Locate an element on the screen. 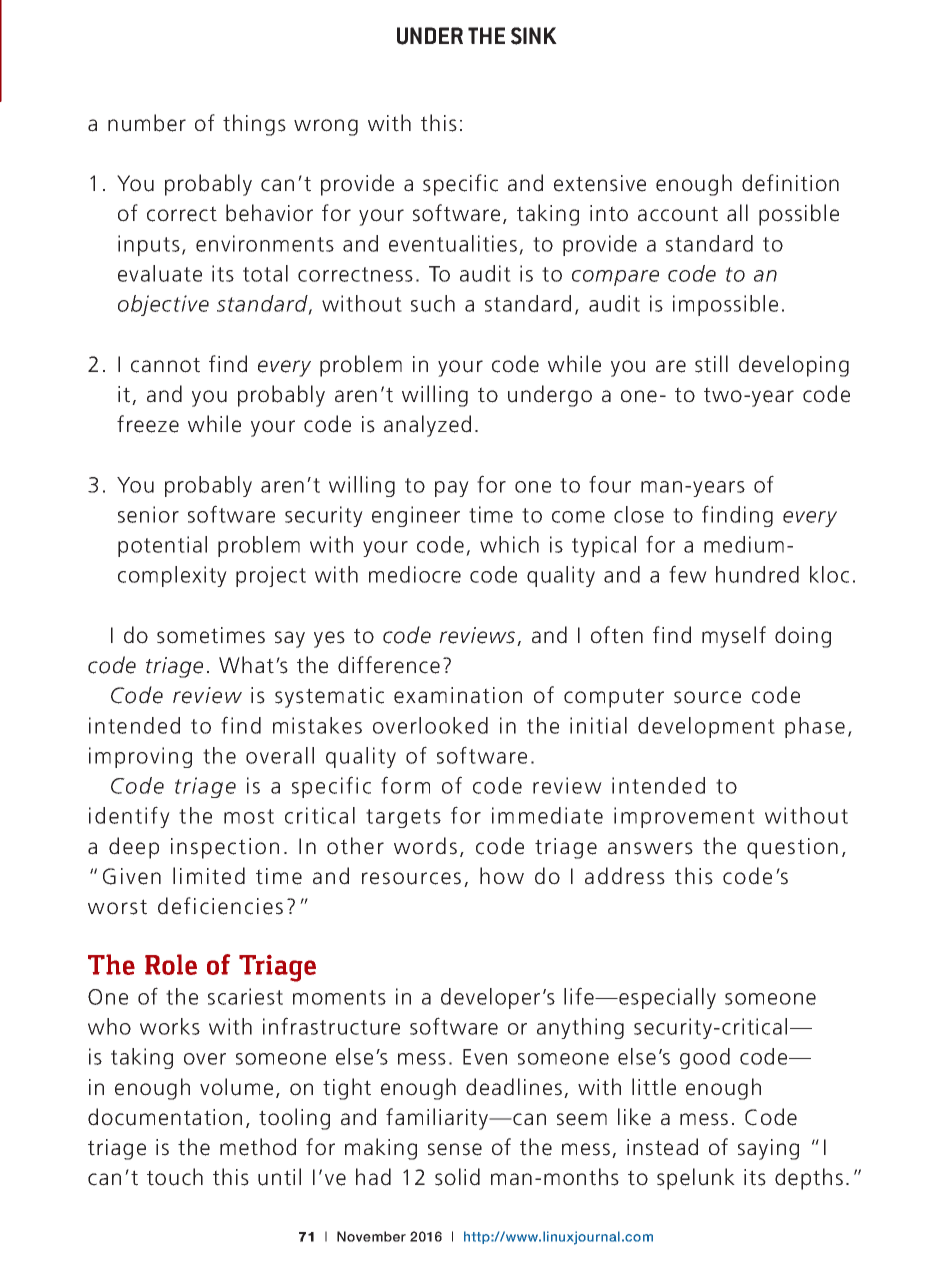 This screenshot has width=952, height=1275. DEFINITION is located at coordinates (790, 183).
